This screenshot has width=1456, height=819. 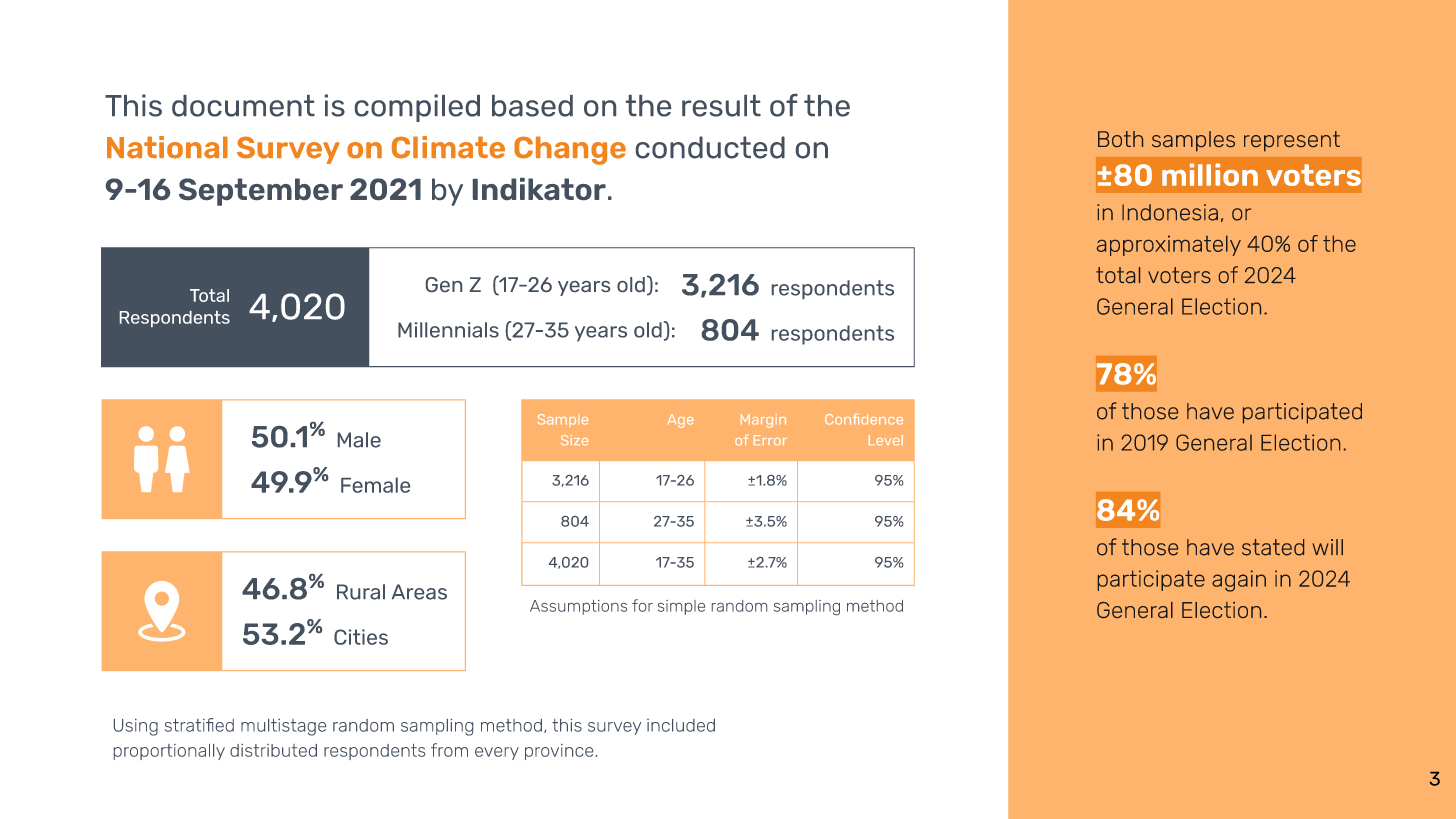 What do you see at coordinates (283, 727) in the screenshot?
I see `multistage` at bounding box center [283, 727].
